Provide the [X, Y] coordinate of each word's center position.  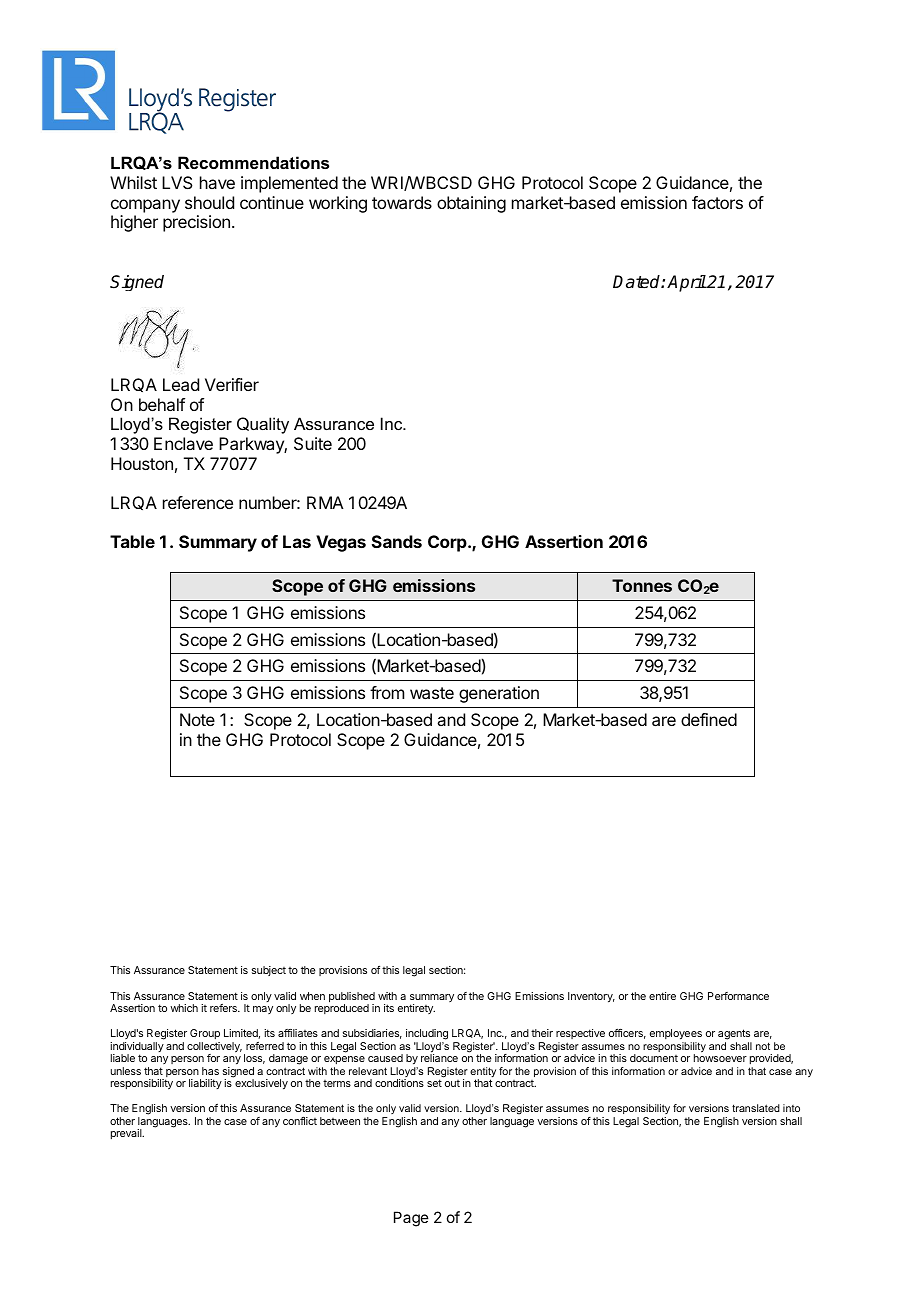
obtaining [471, 204]
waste [432, 693]
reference [198, 502]
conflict [300, 1121]
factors [717, 202]
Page [411, 1219]
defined [709, 719]
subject [269, 971]
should [209, 202]
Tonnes [642, 585]
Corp [448, 543]
